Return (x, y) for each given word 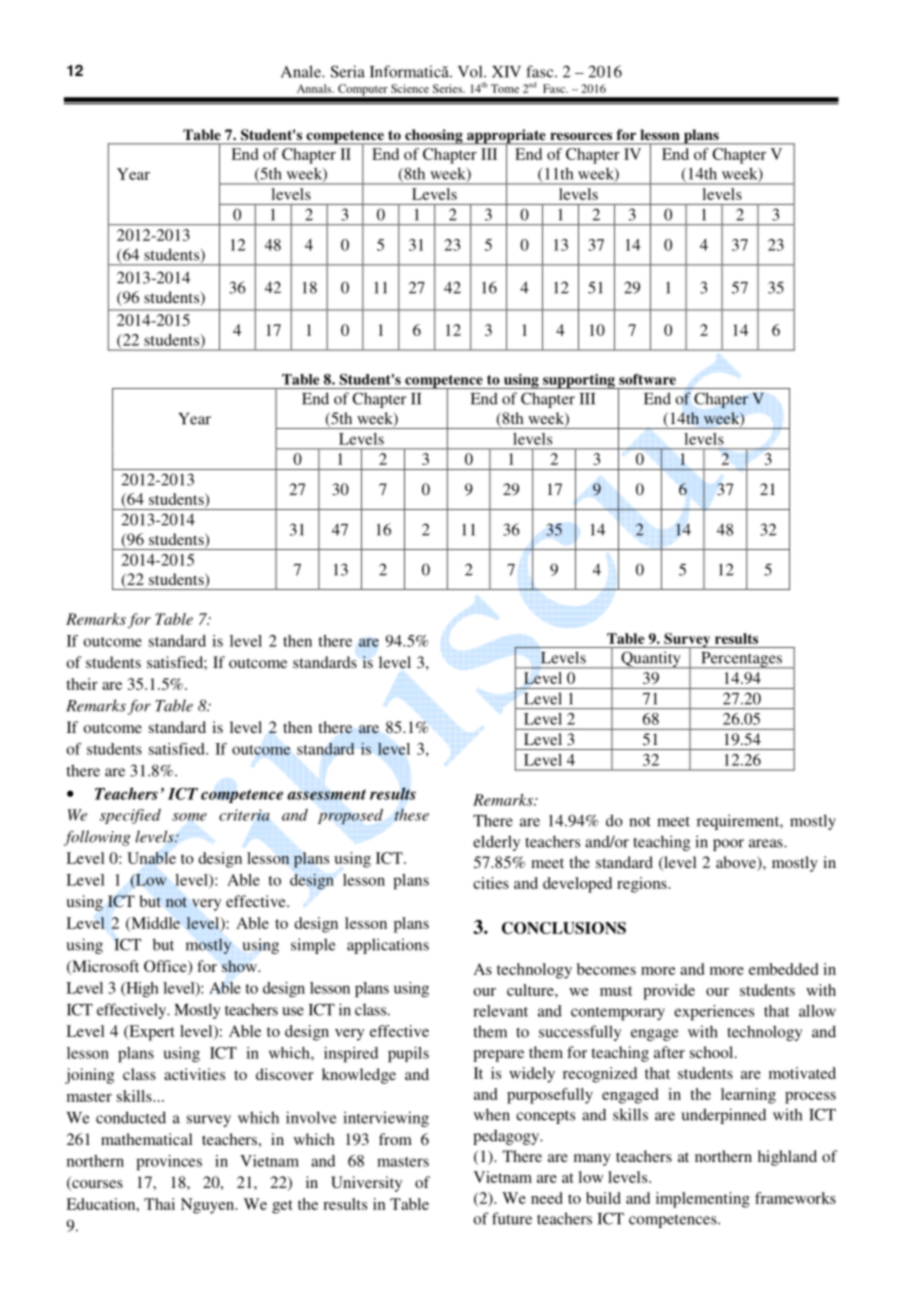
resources (581, 136)
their (82, 684)
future (512, 1218)
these (412, 814)
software (647, 379)
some (189, 817)
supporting (579, 381)
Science (410, 88)
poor (728, 845)
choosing (434, 137)
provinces (169, 1163)
